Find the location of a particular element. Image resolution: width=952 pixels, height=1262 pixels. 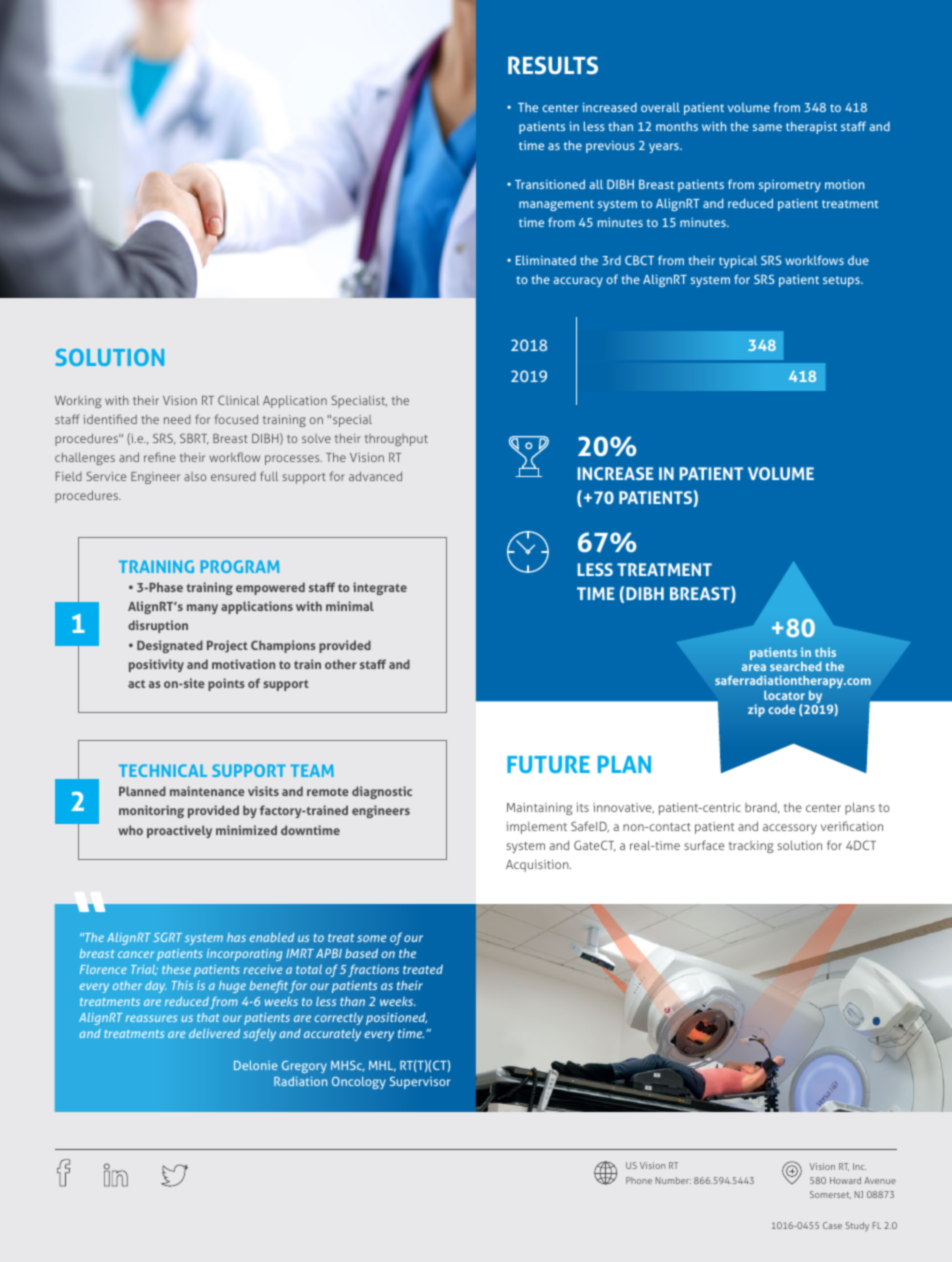

Gregory is located at coordinates (304, 1067).
